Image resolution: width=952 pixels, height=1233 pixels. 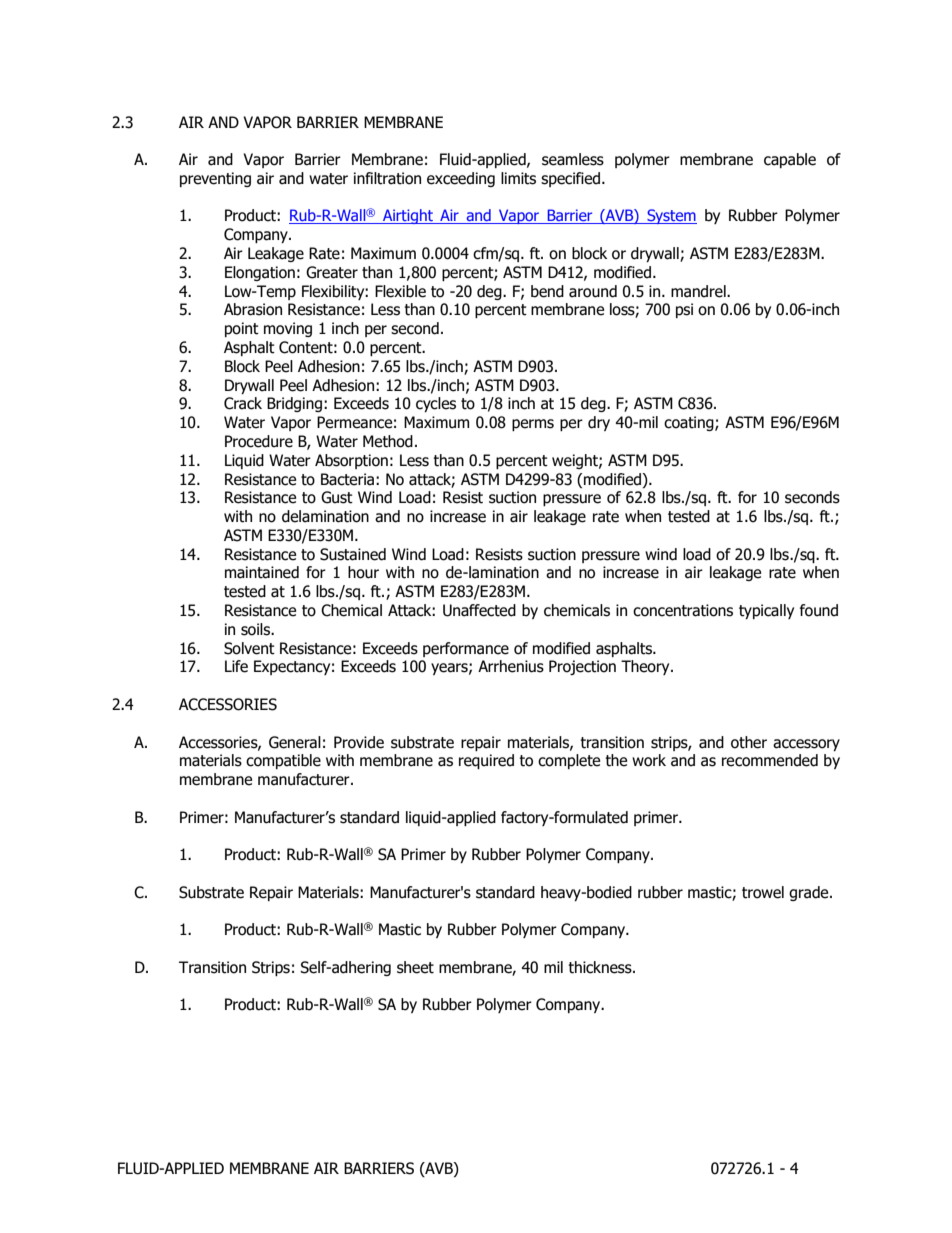 I want to click on sheet, so click(x=415, y=967).
